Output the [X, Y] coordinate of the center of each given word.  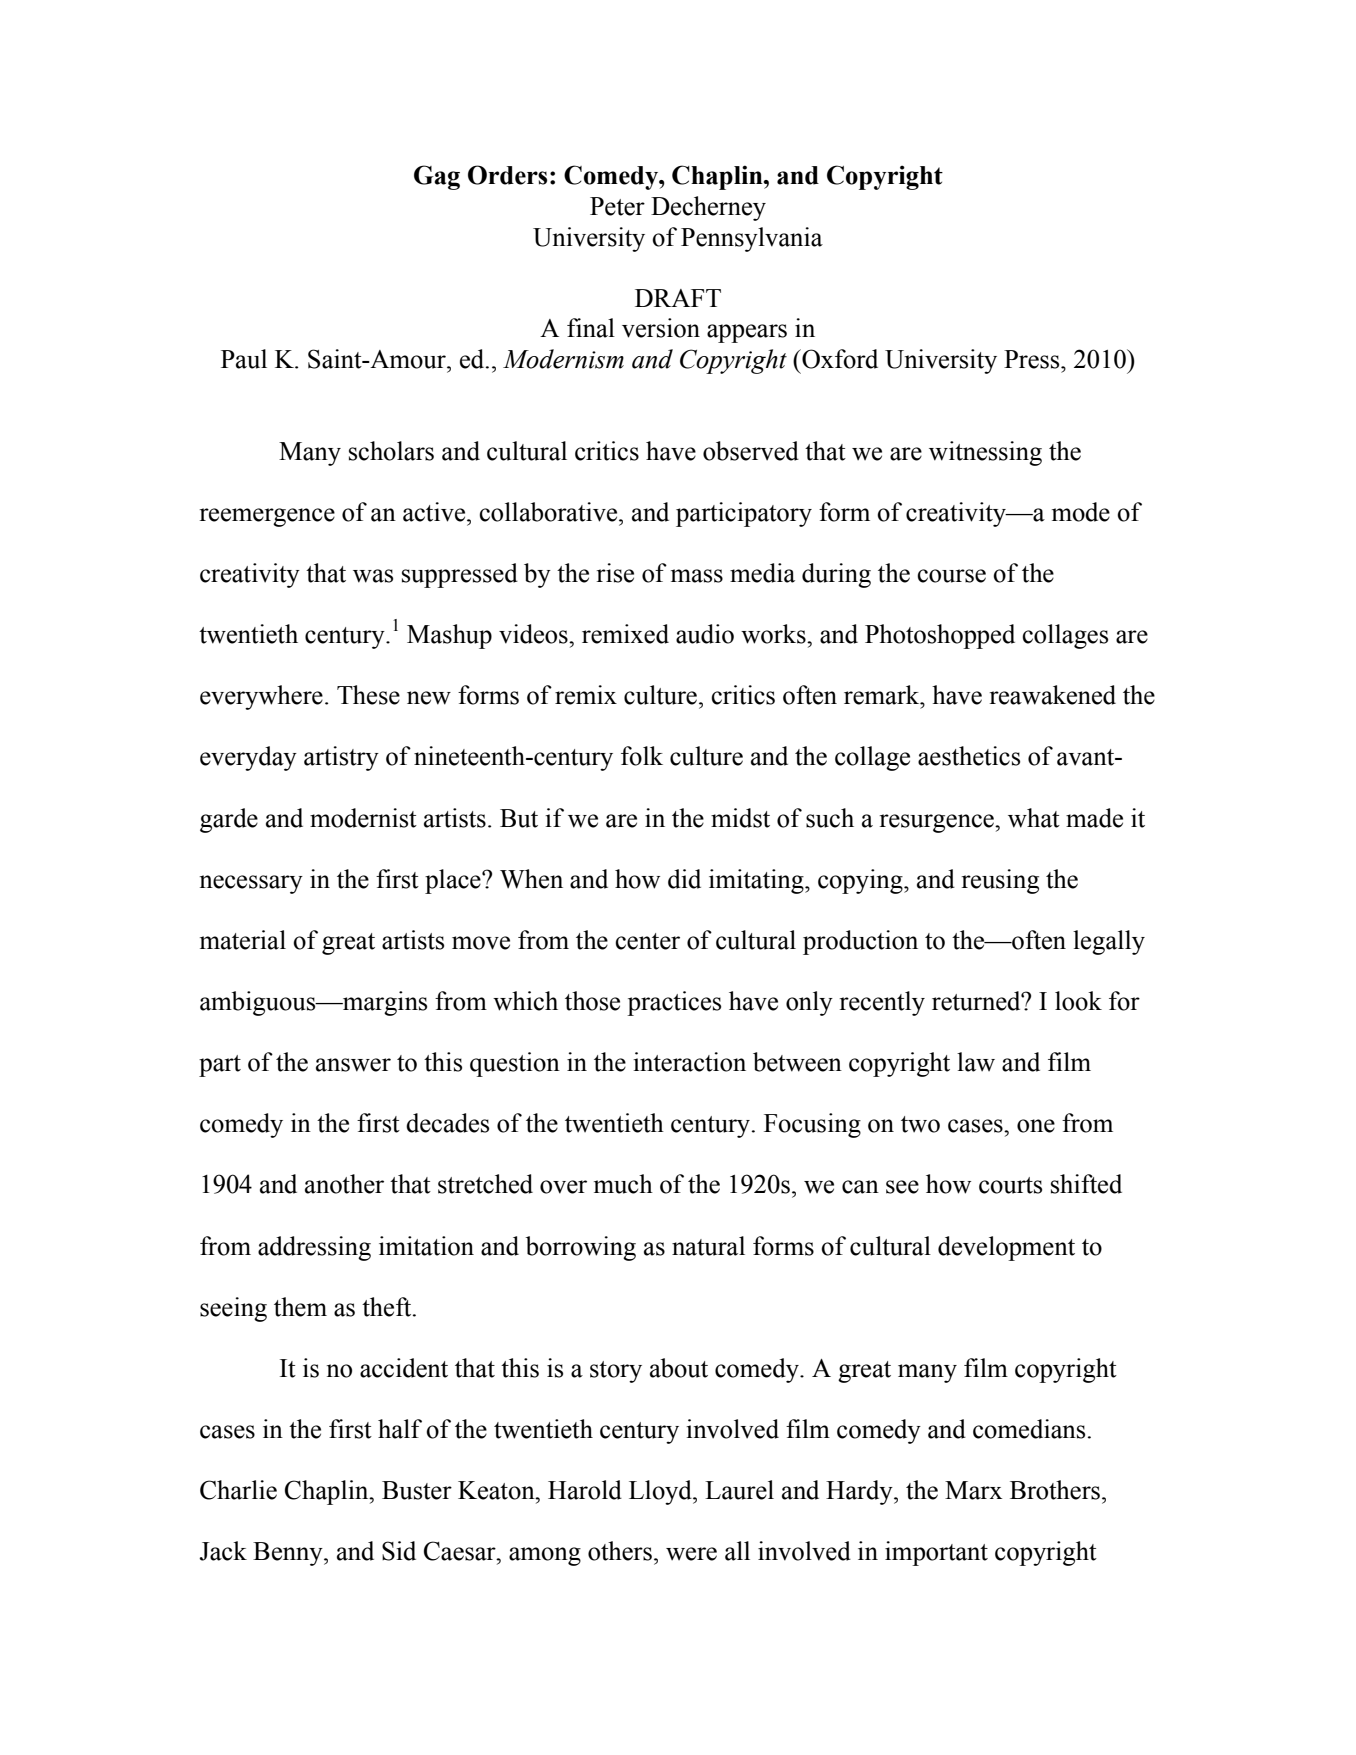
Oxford [839, 359]
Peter [617, 206]
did [684, 879]
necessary [251, 884]
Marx [973, 1490]
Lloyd [661, 1492]
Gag [437, 177]
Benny [289, 1554]
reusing [1000, 881]
